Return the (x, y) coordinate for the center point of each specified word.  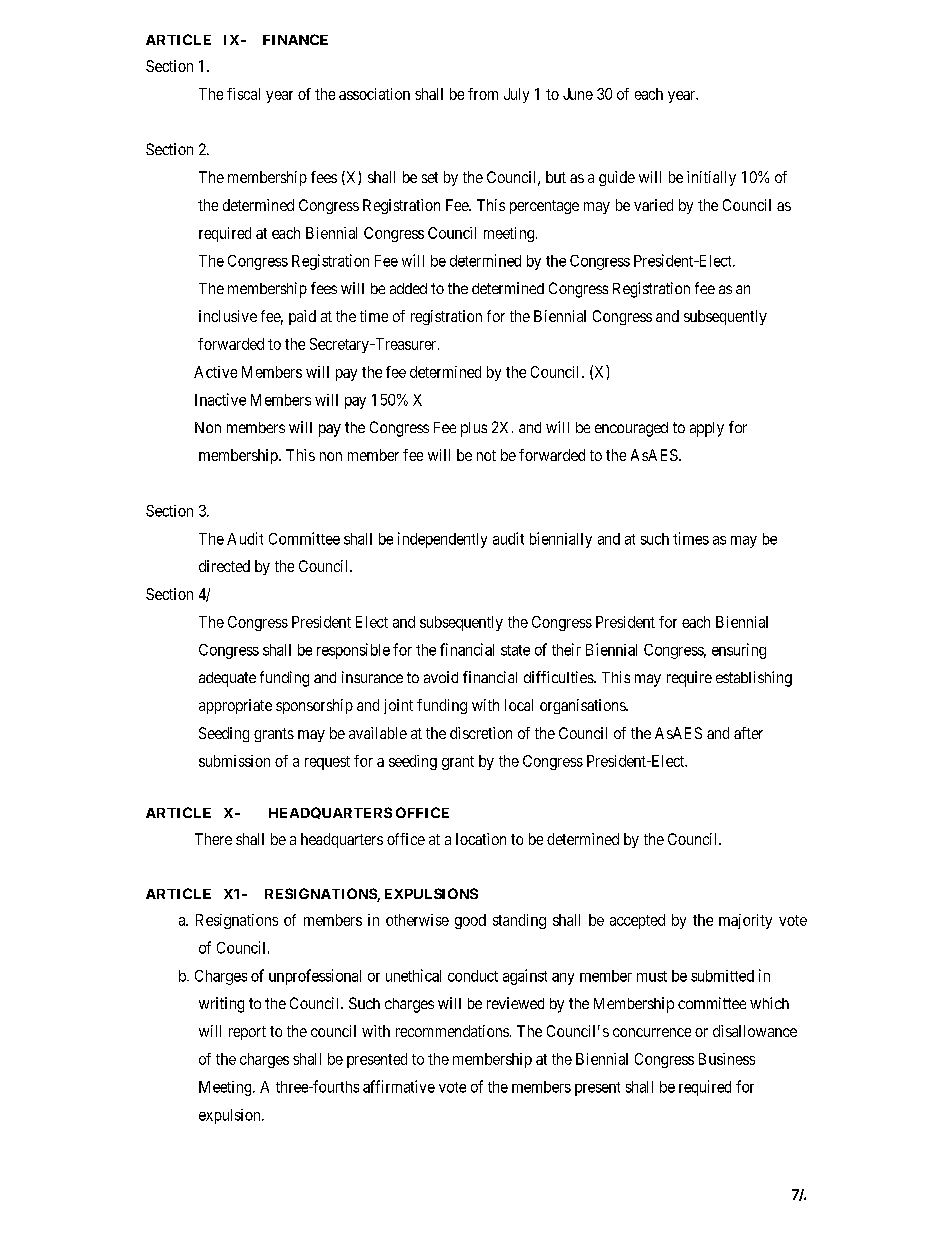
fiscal (243, 94)
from (483, 94)
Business (727, 1059)
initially (711, 178)
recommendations (452, 1031)
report (247, 1033)
